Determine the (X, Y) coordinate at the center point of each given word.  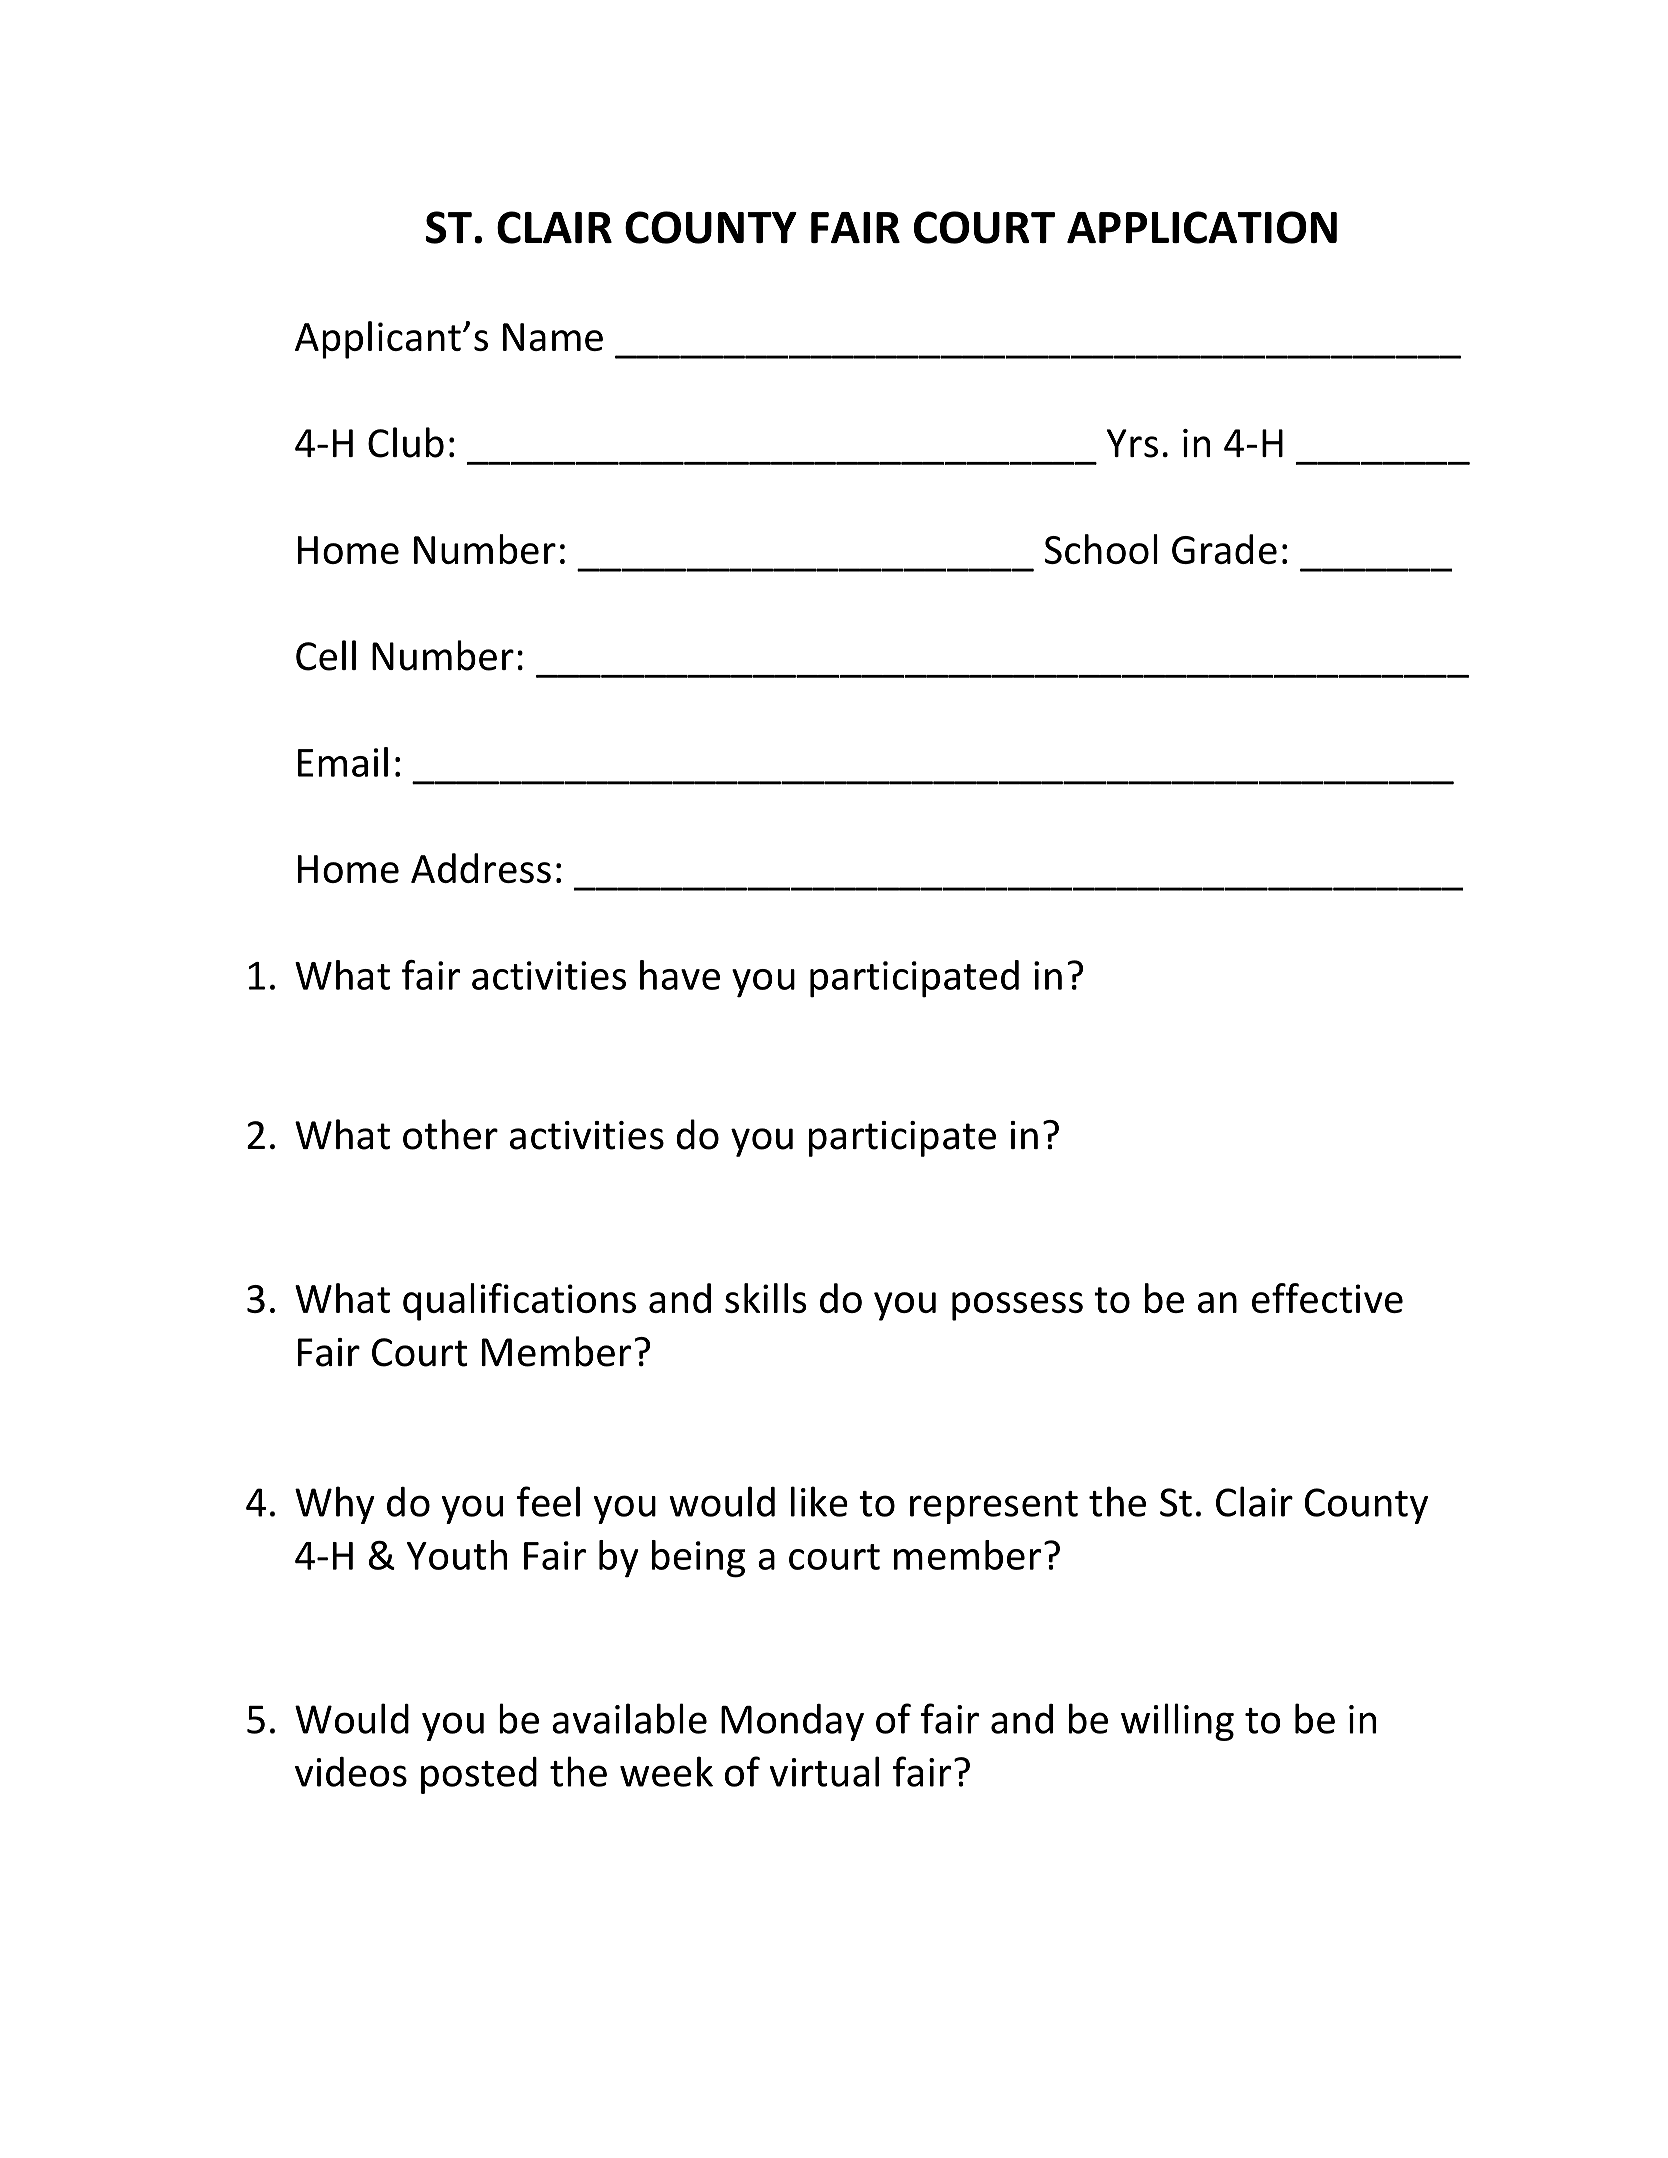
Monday (792, 1722)
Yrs (1132, 443)
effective (1327, 1298)
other (450, 1134)
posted (479, 1775)
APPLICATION (1202, 227)
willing (1177, 1722)
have (680, 975)
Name (553, 337)
